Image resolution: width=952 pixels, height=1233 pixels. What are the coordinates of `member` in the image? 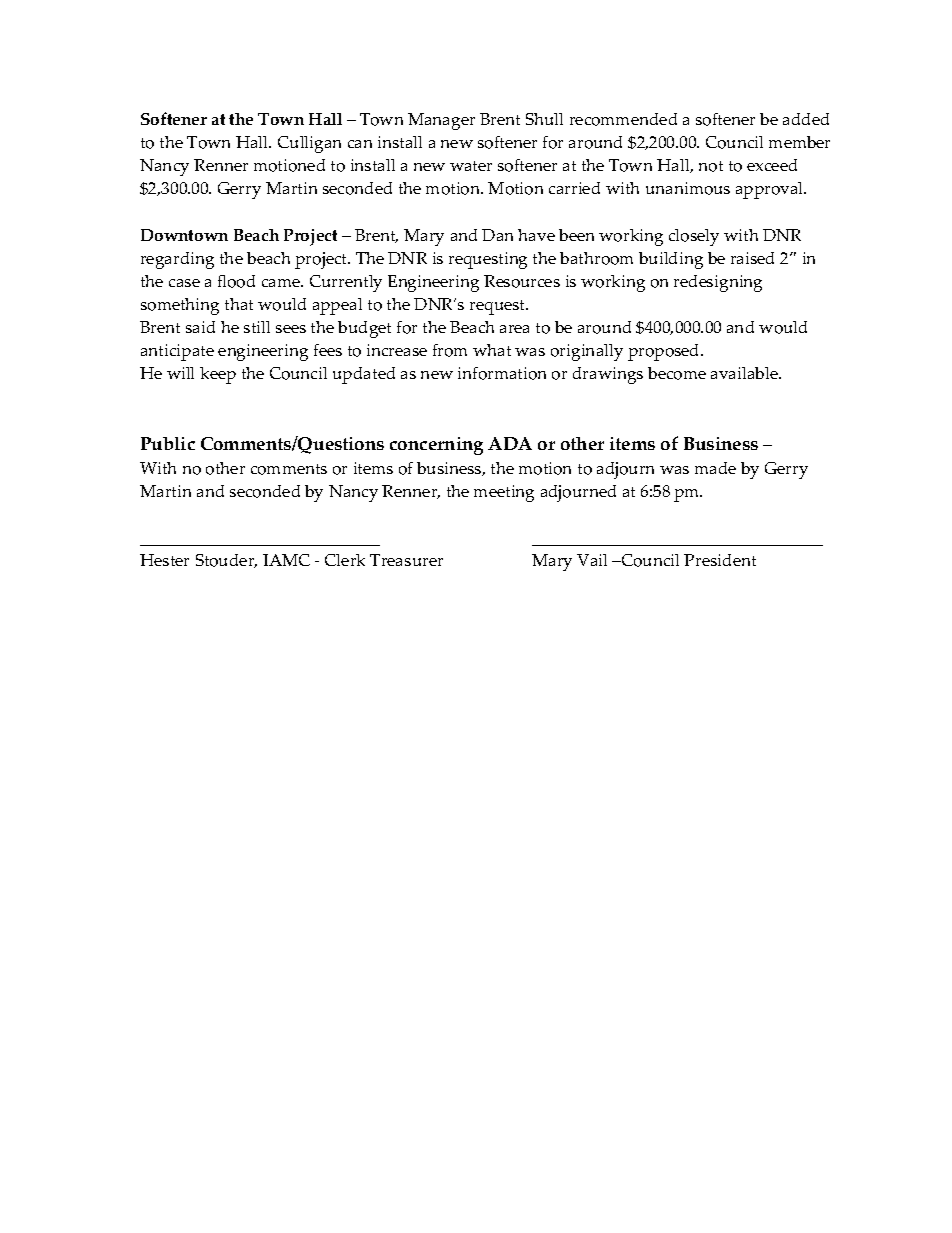 It's located at (799, 142).
